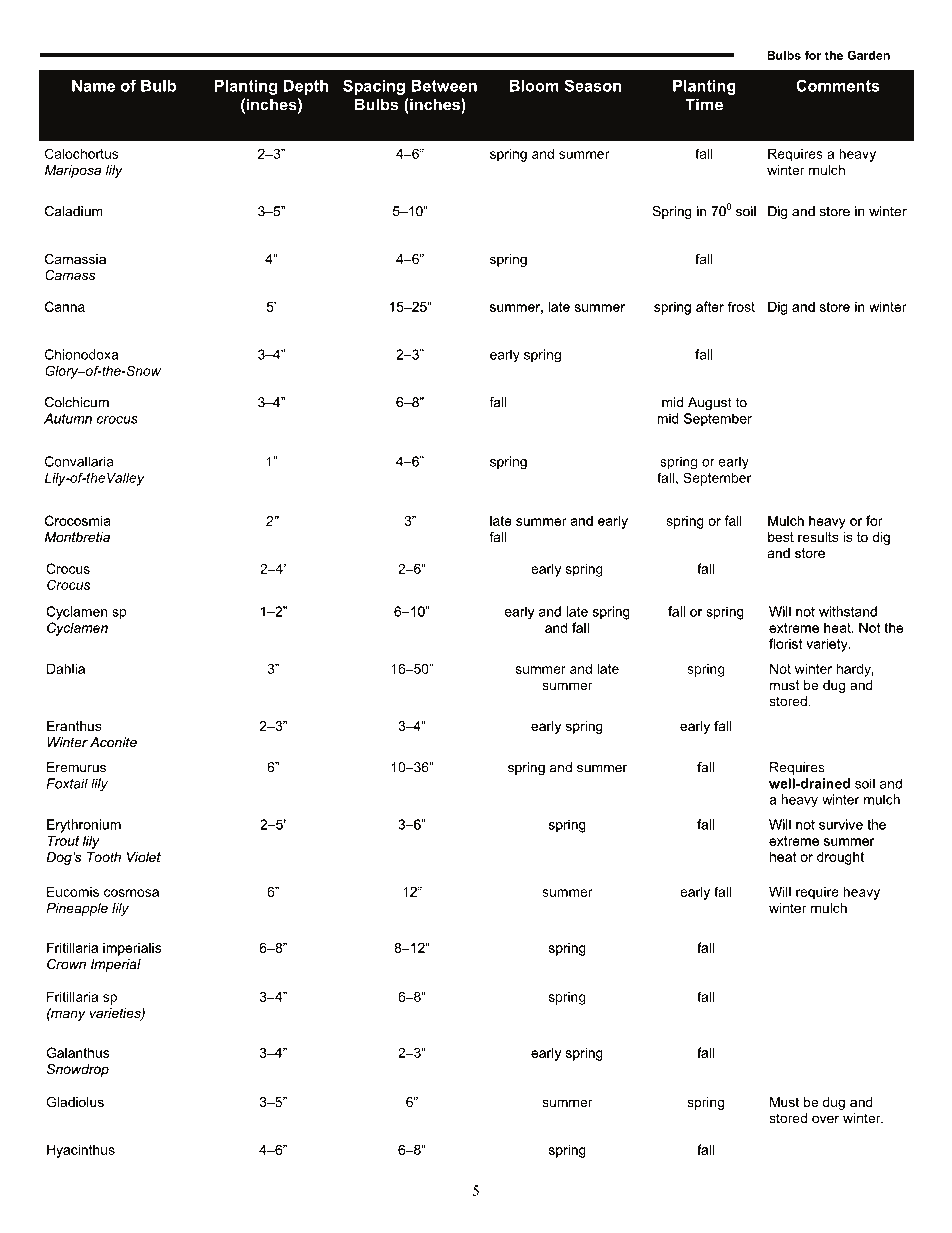  I want to click on withstand, so click(848, 611).
